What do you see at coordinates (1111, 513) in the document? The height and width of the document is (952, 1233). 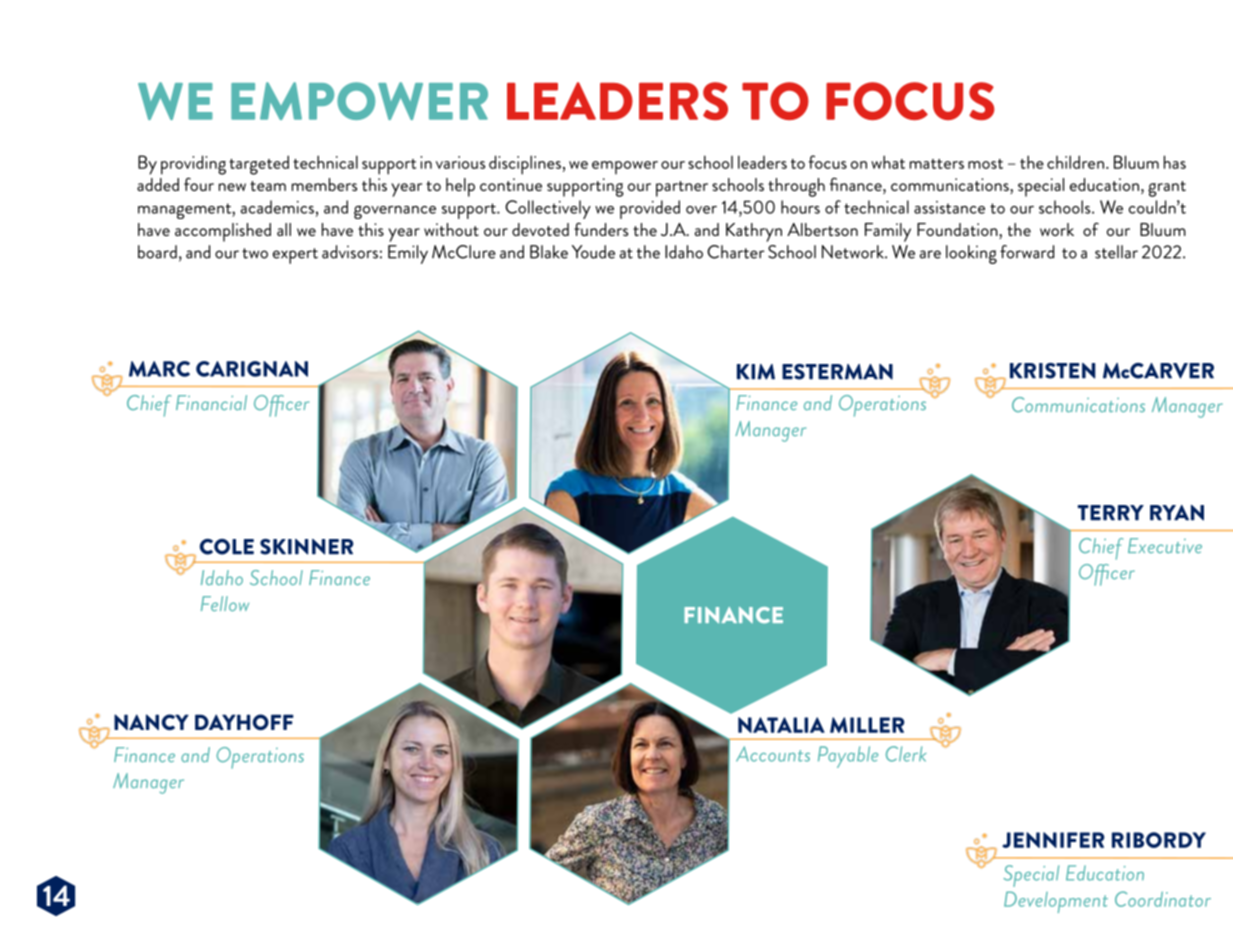 I see `TERRY` at bounding box center [1111, 513].
